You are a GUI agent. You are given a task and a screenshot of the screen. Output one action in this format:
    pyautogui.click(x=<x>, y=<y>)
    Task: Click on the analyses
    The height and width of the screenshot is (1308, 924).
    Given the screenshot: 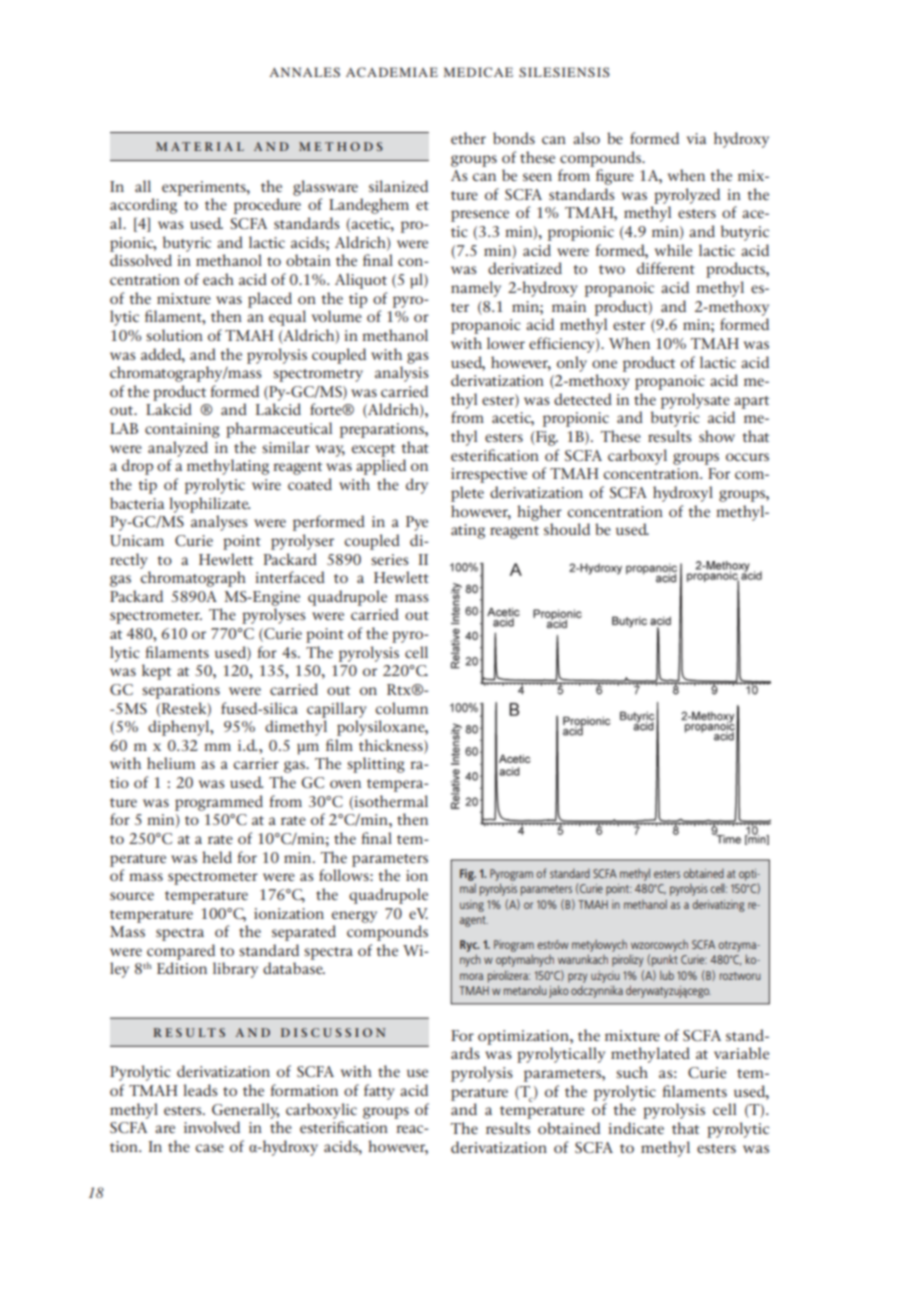 What is the action you would take?
    pyautogui.click(x=219, y=523)
